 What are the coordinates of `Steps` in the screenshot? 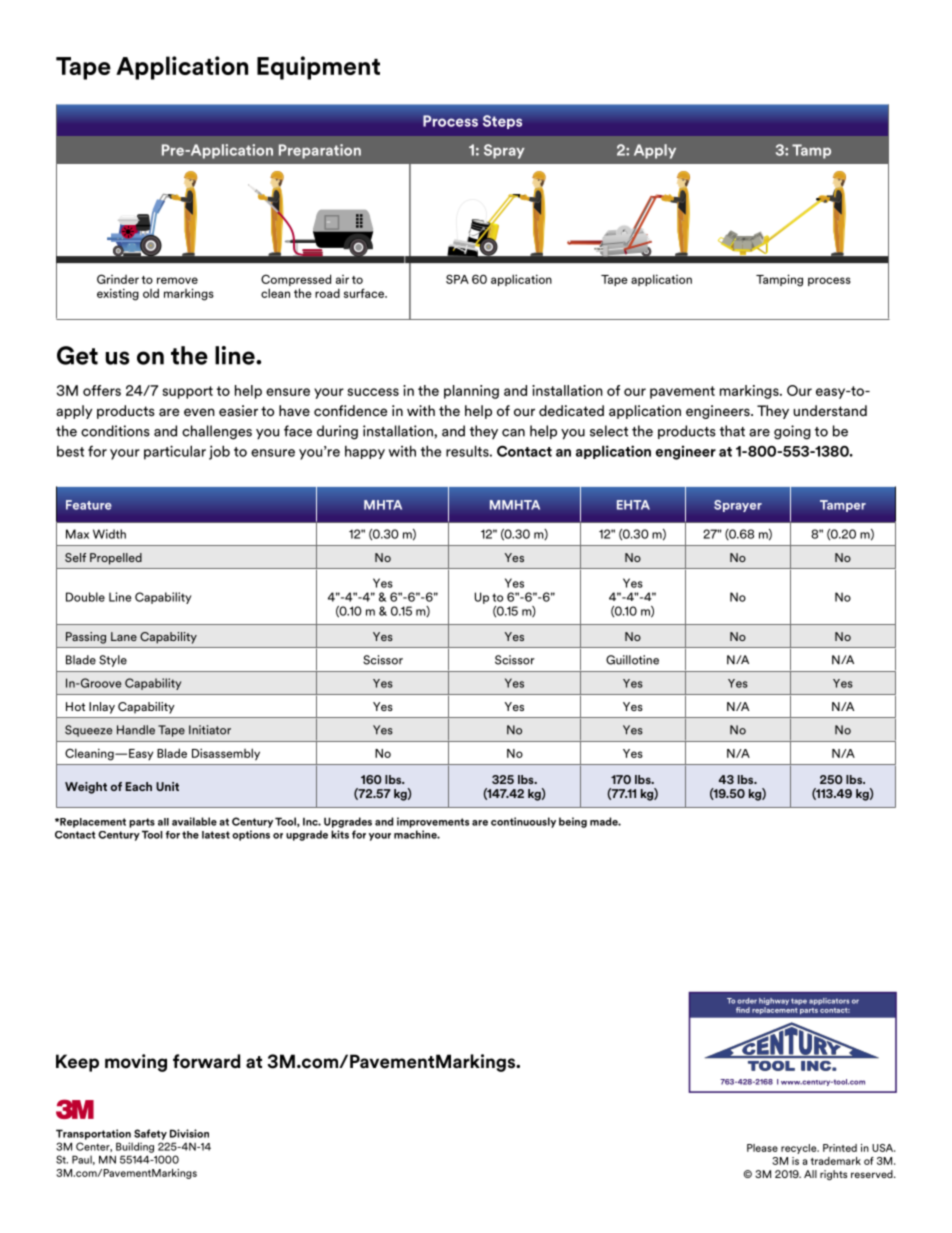 It's located at (502, 122).
